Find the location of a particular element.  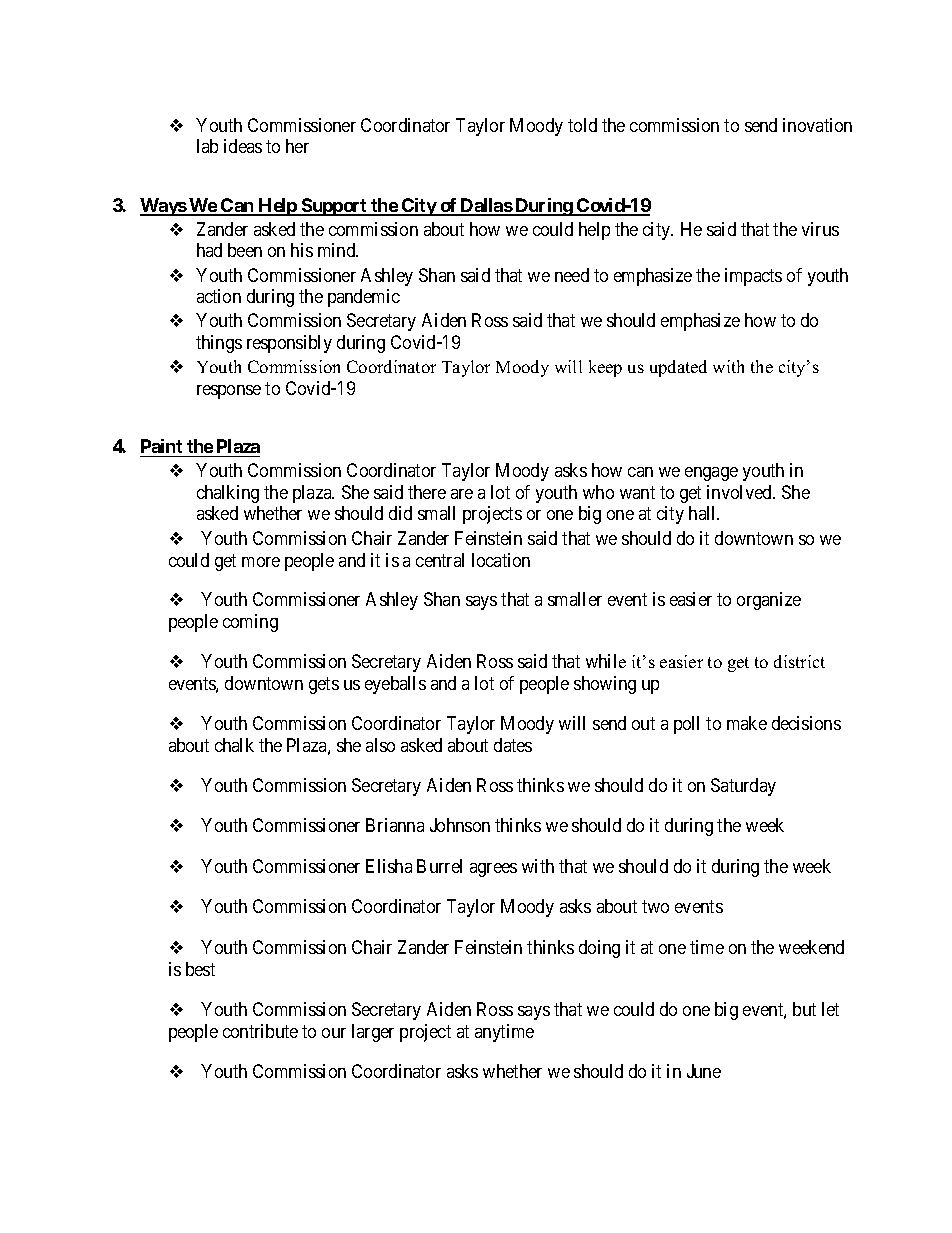

organize is located at coordinates (769, 601).
